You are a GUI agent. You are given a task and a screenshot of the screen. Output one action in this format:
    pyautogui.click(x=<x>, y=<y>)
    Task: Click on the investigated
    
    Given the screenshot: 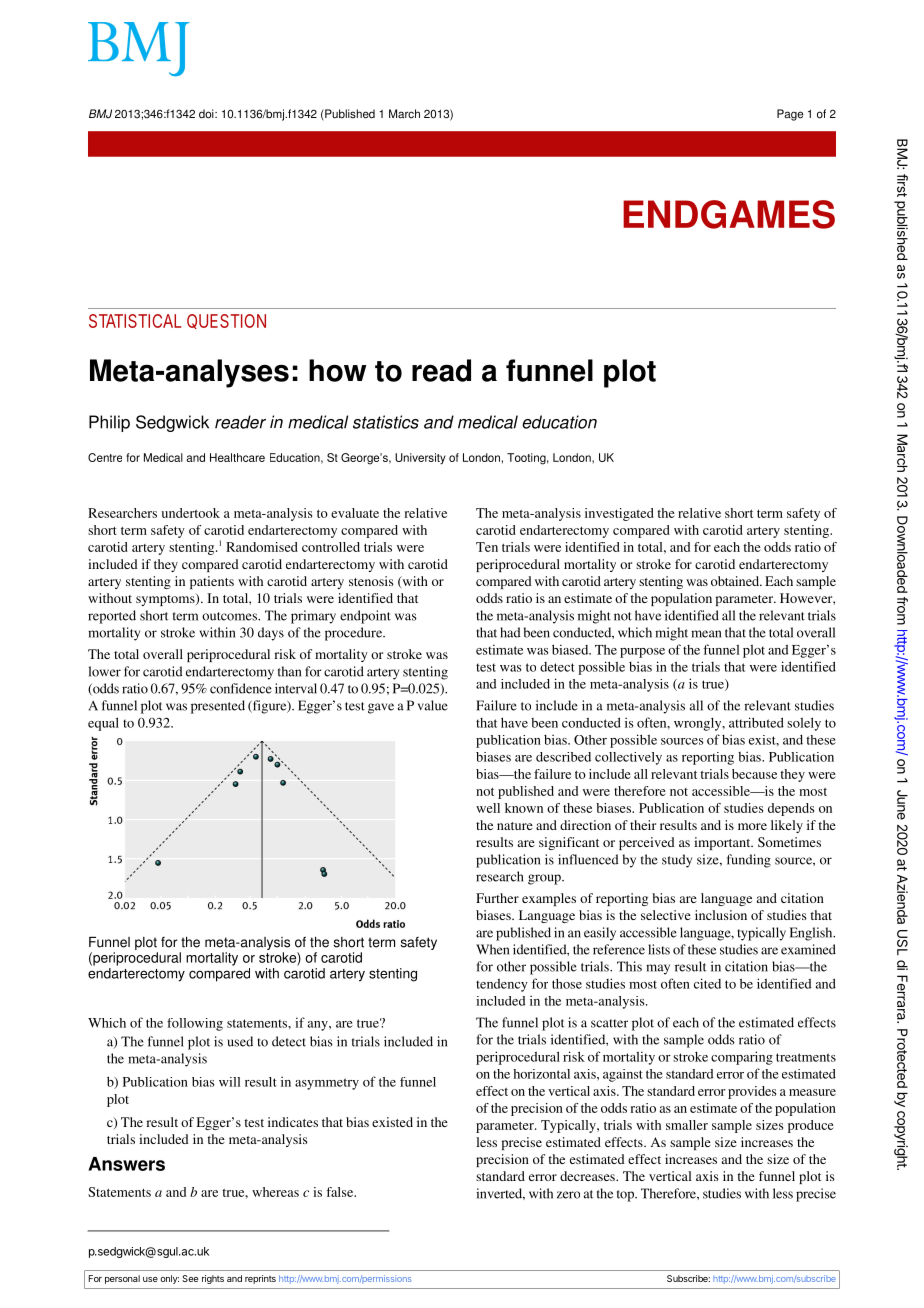 What is the action you would take?
    pyautogui.click(x=619, y=514)
